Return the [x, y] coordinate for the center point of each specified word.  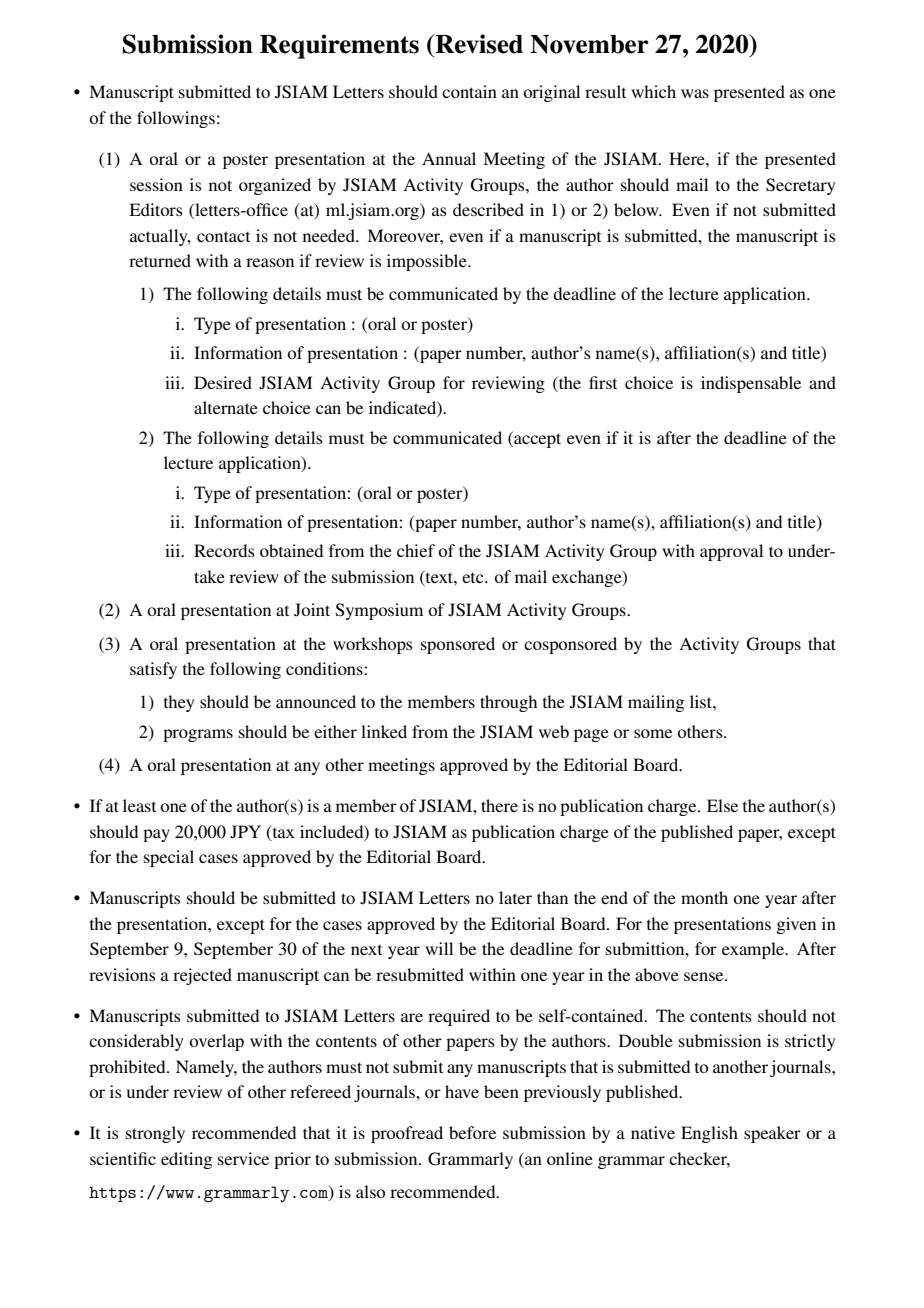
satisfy [153, 670]
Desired [223, 382]
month [704, 897]
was [695, 93]
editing [186, 1160]
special [169, 858]
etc [474, 578]
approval [731, 552]
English [709, 1134]
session [156, 184]
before [472, 1132]
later [515, 897]
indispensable [751, 384]
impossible [428, 262]
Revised [478, 44]
